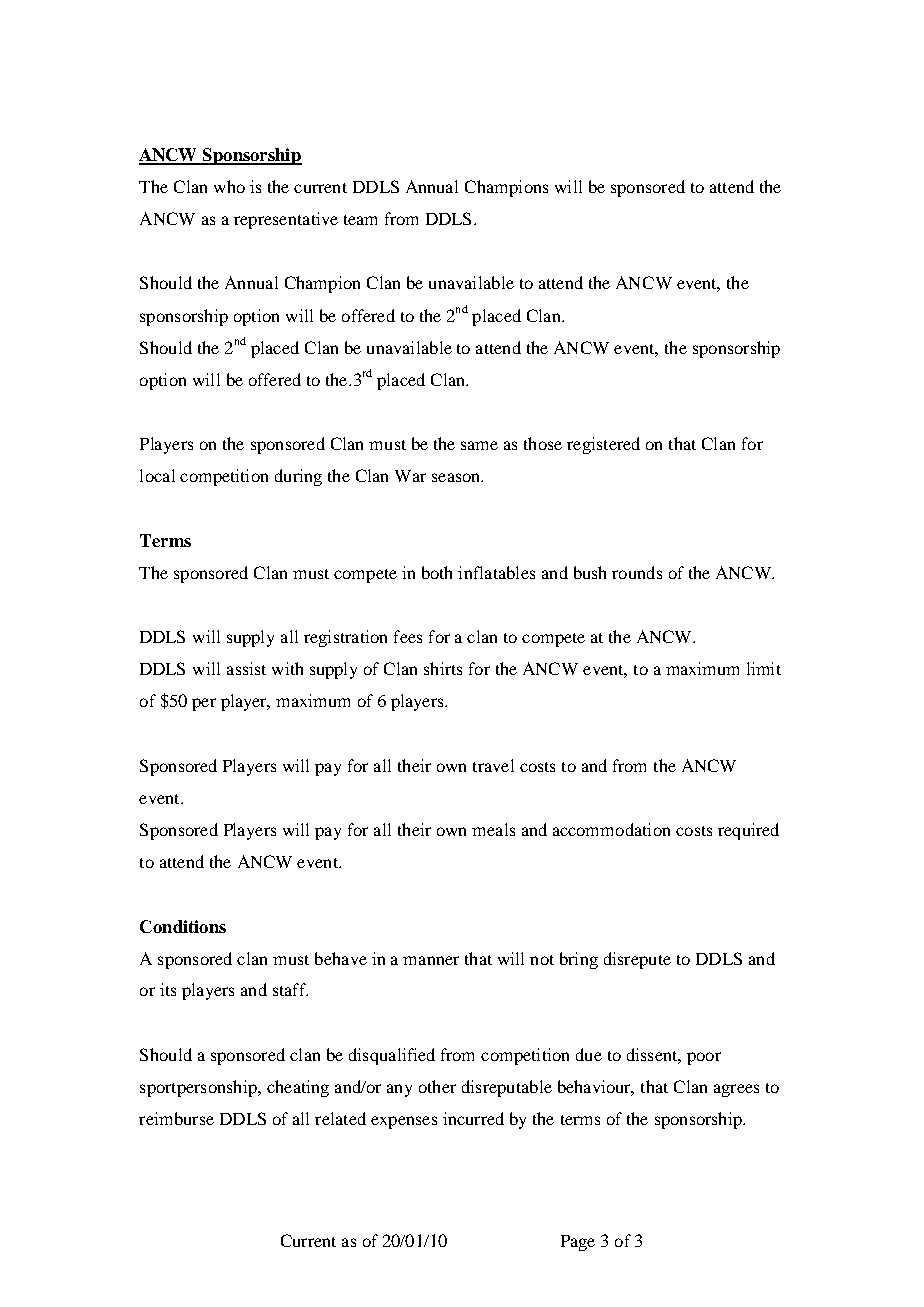 This screenshot has width=924, height=1307. Describe the element at coordinates (360, 220) in the screenshot. I see `team` at that location.
